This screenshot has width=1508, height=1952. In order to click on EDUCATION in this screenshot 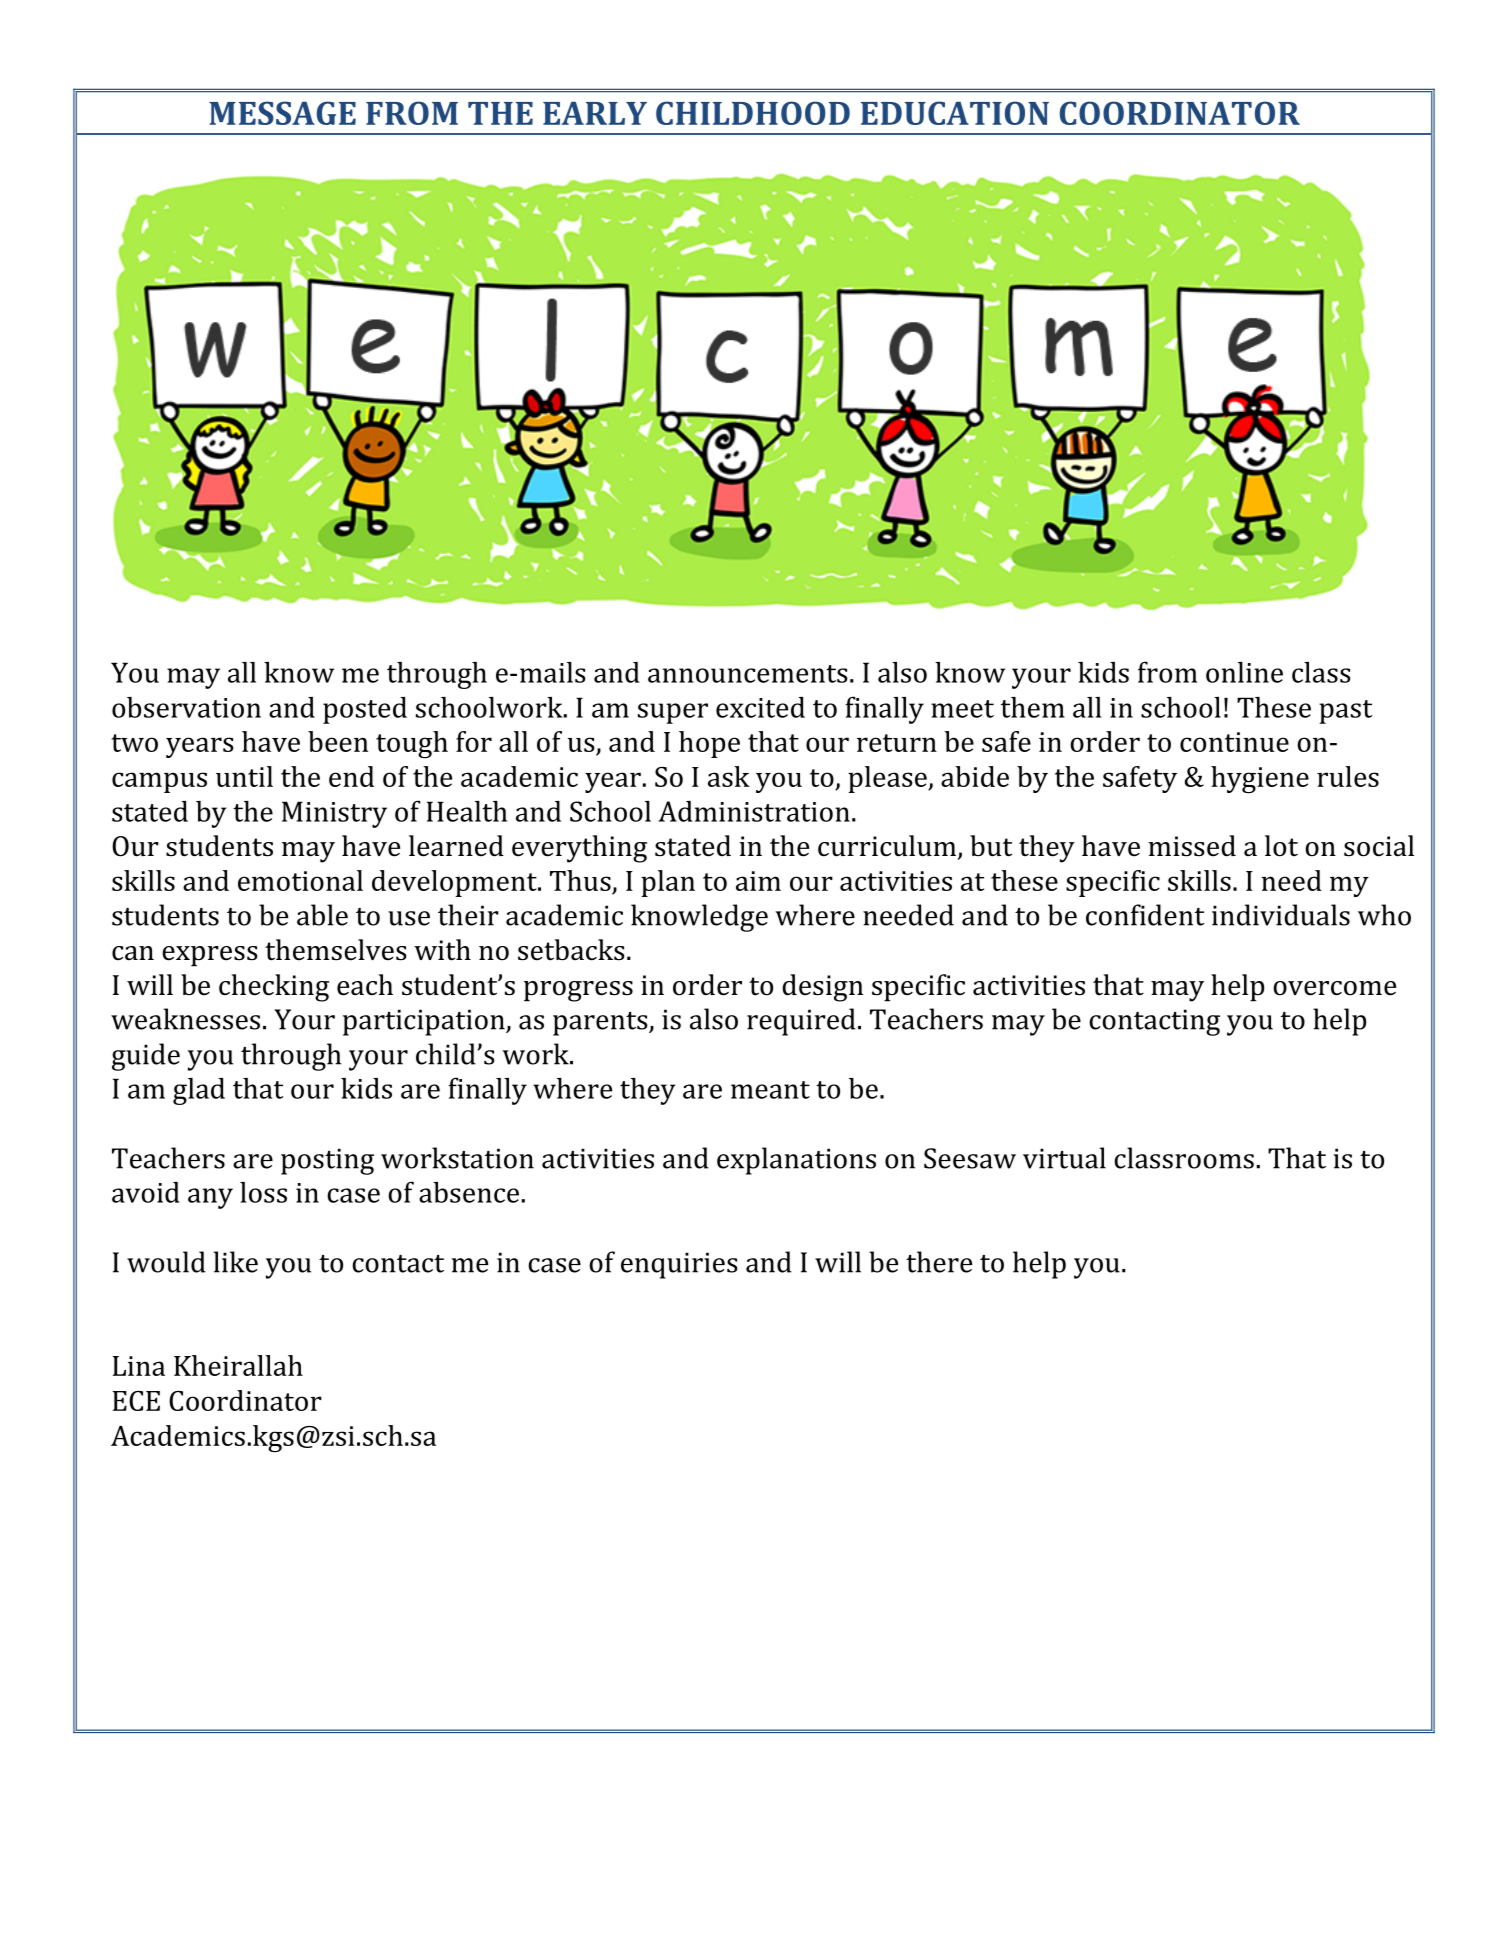, I will do `click(955, 113)`.
